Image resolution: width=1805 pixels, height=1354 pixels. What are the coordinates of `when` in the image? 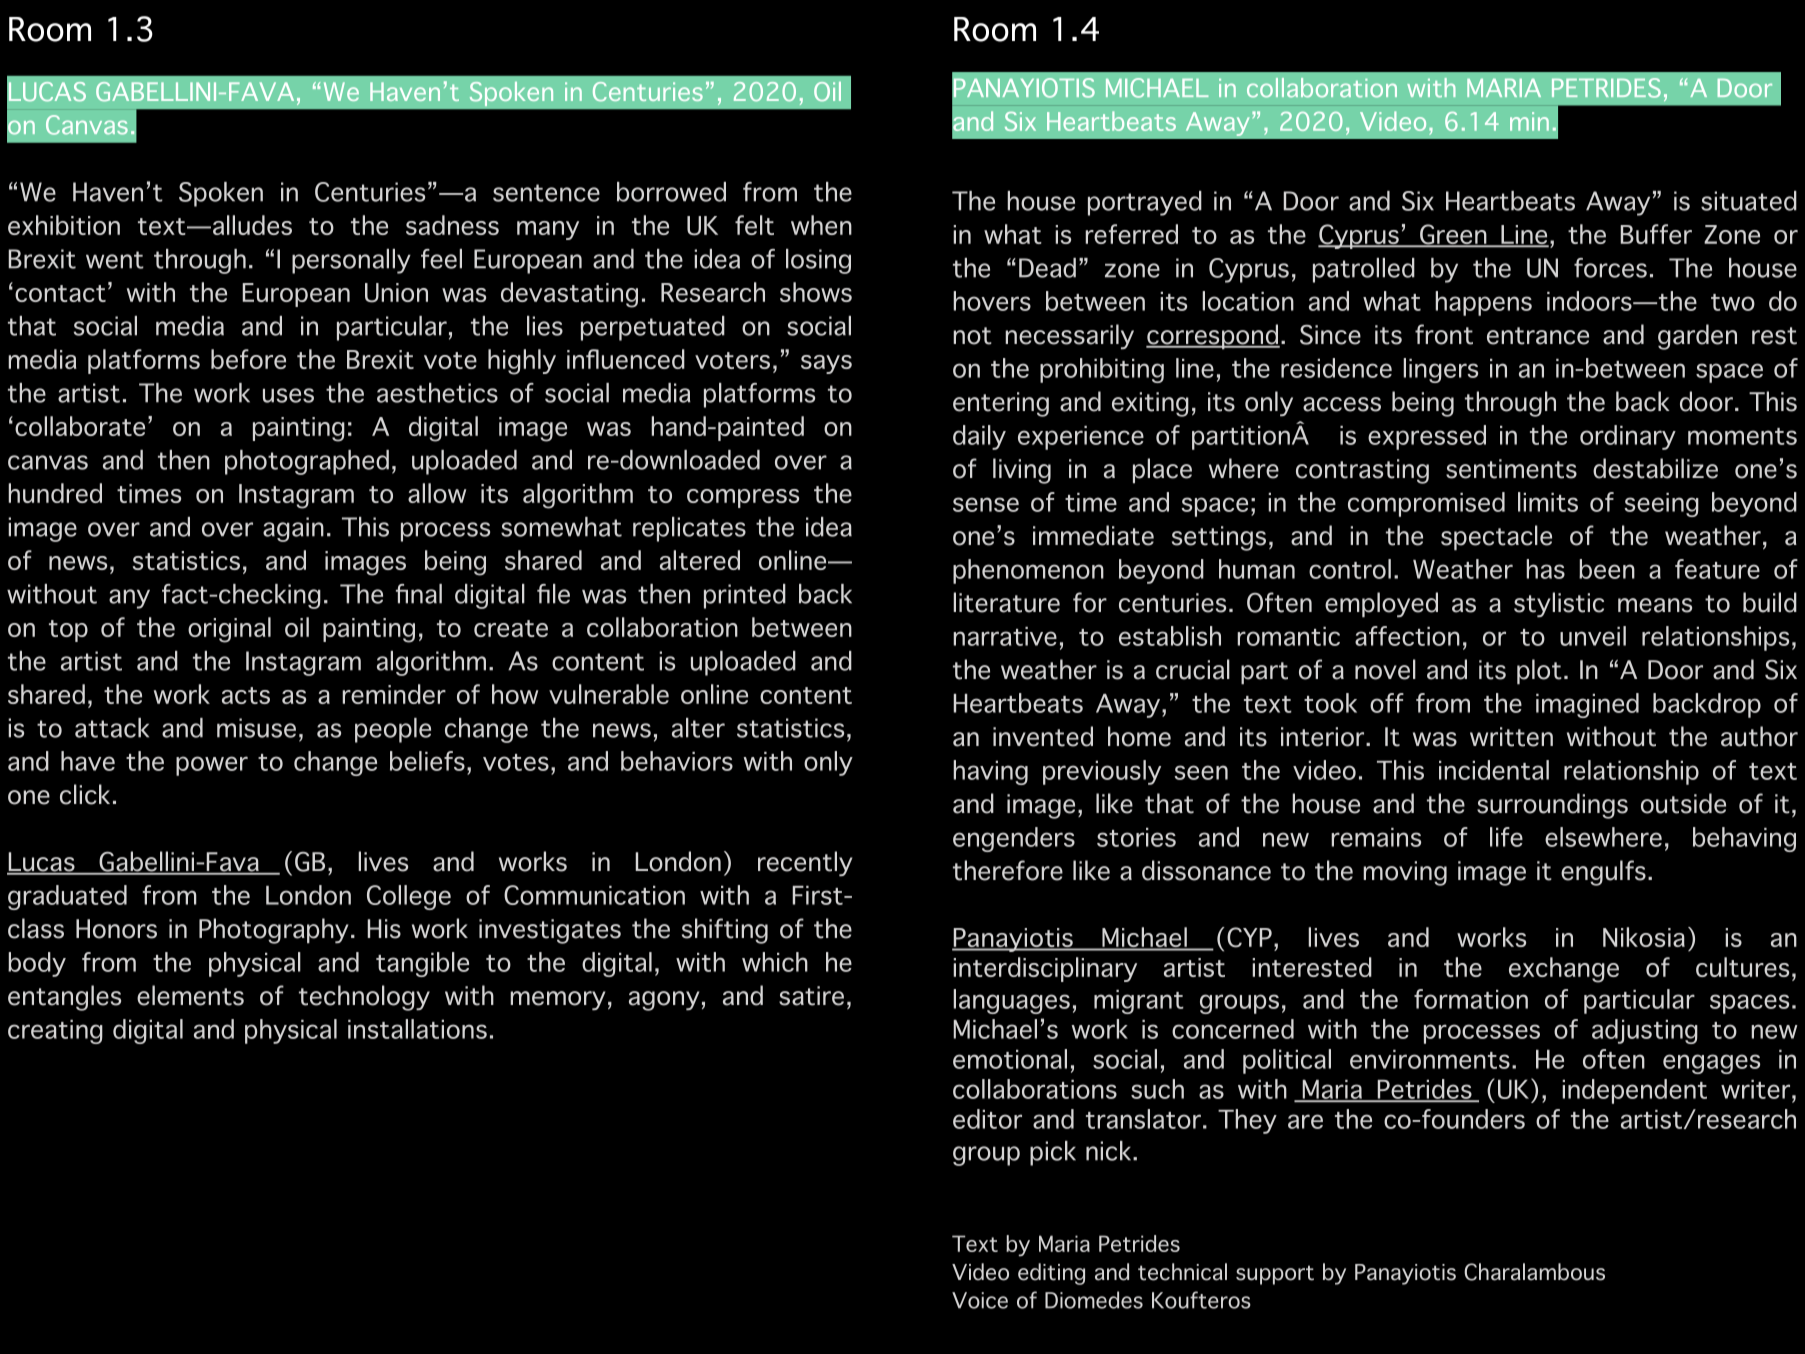 It's located at (821, 225).
